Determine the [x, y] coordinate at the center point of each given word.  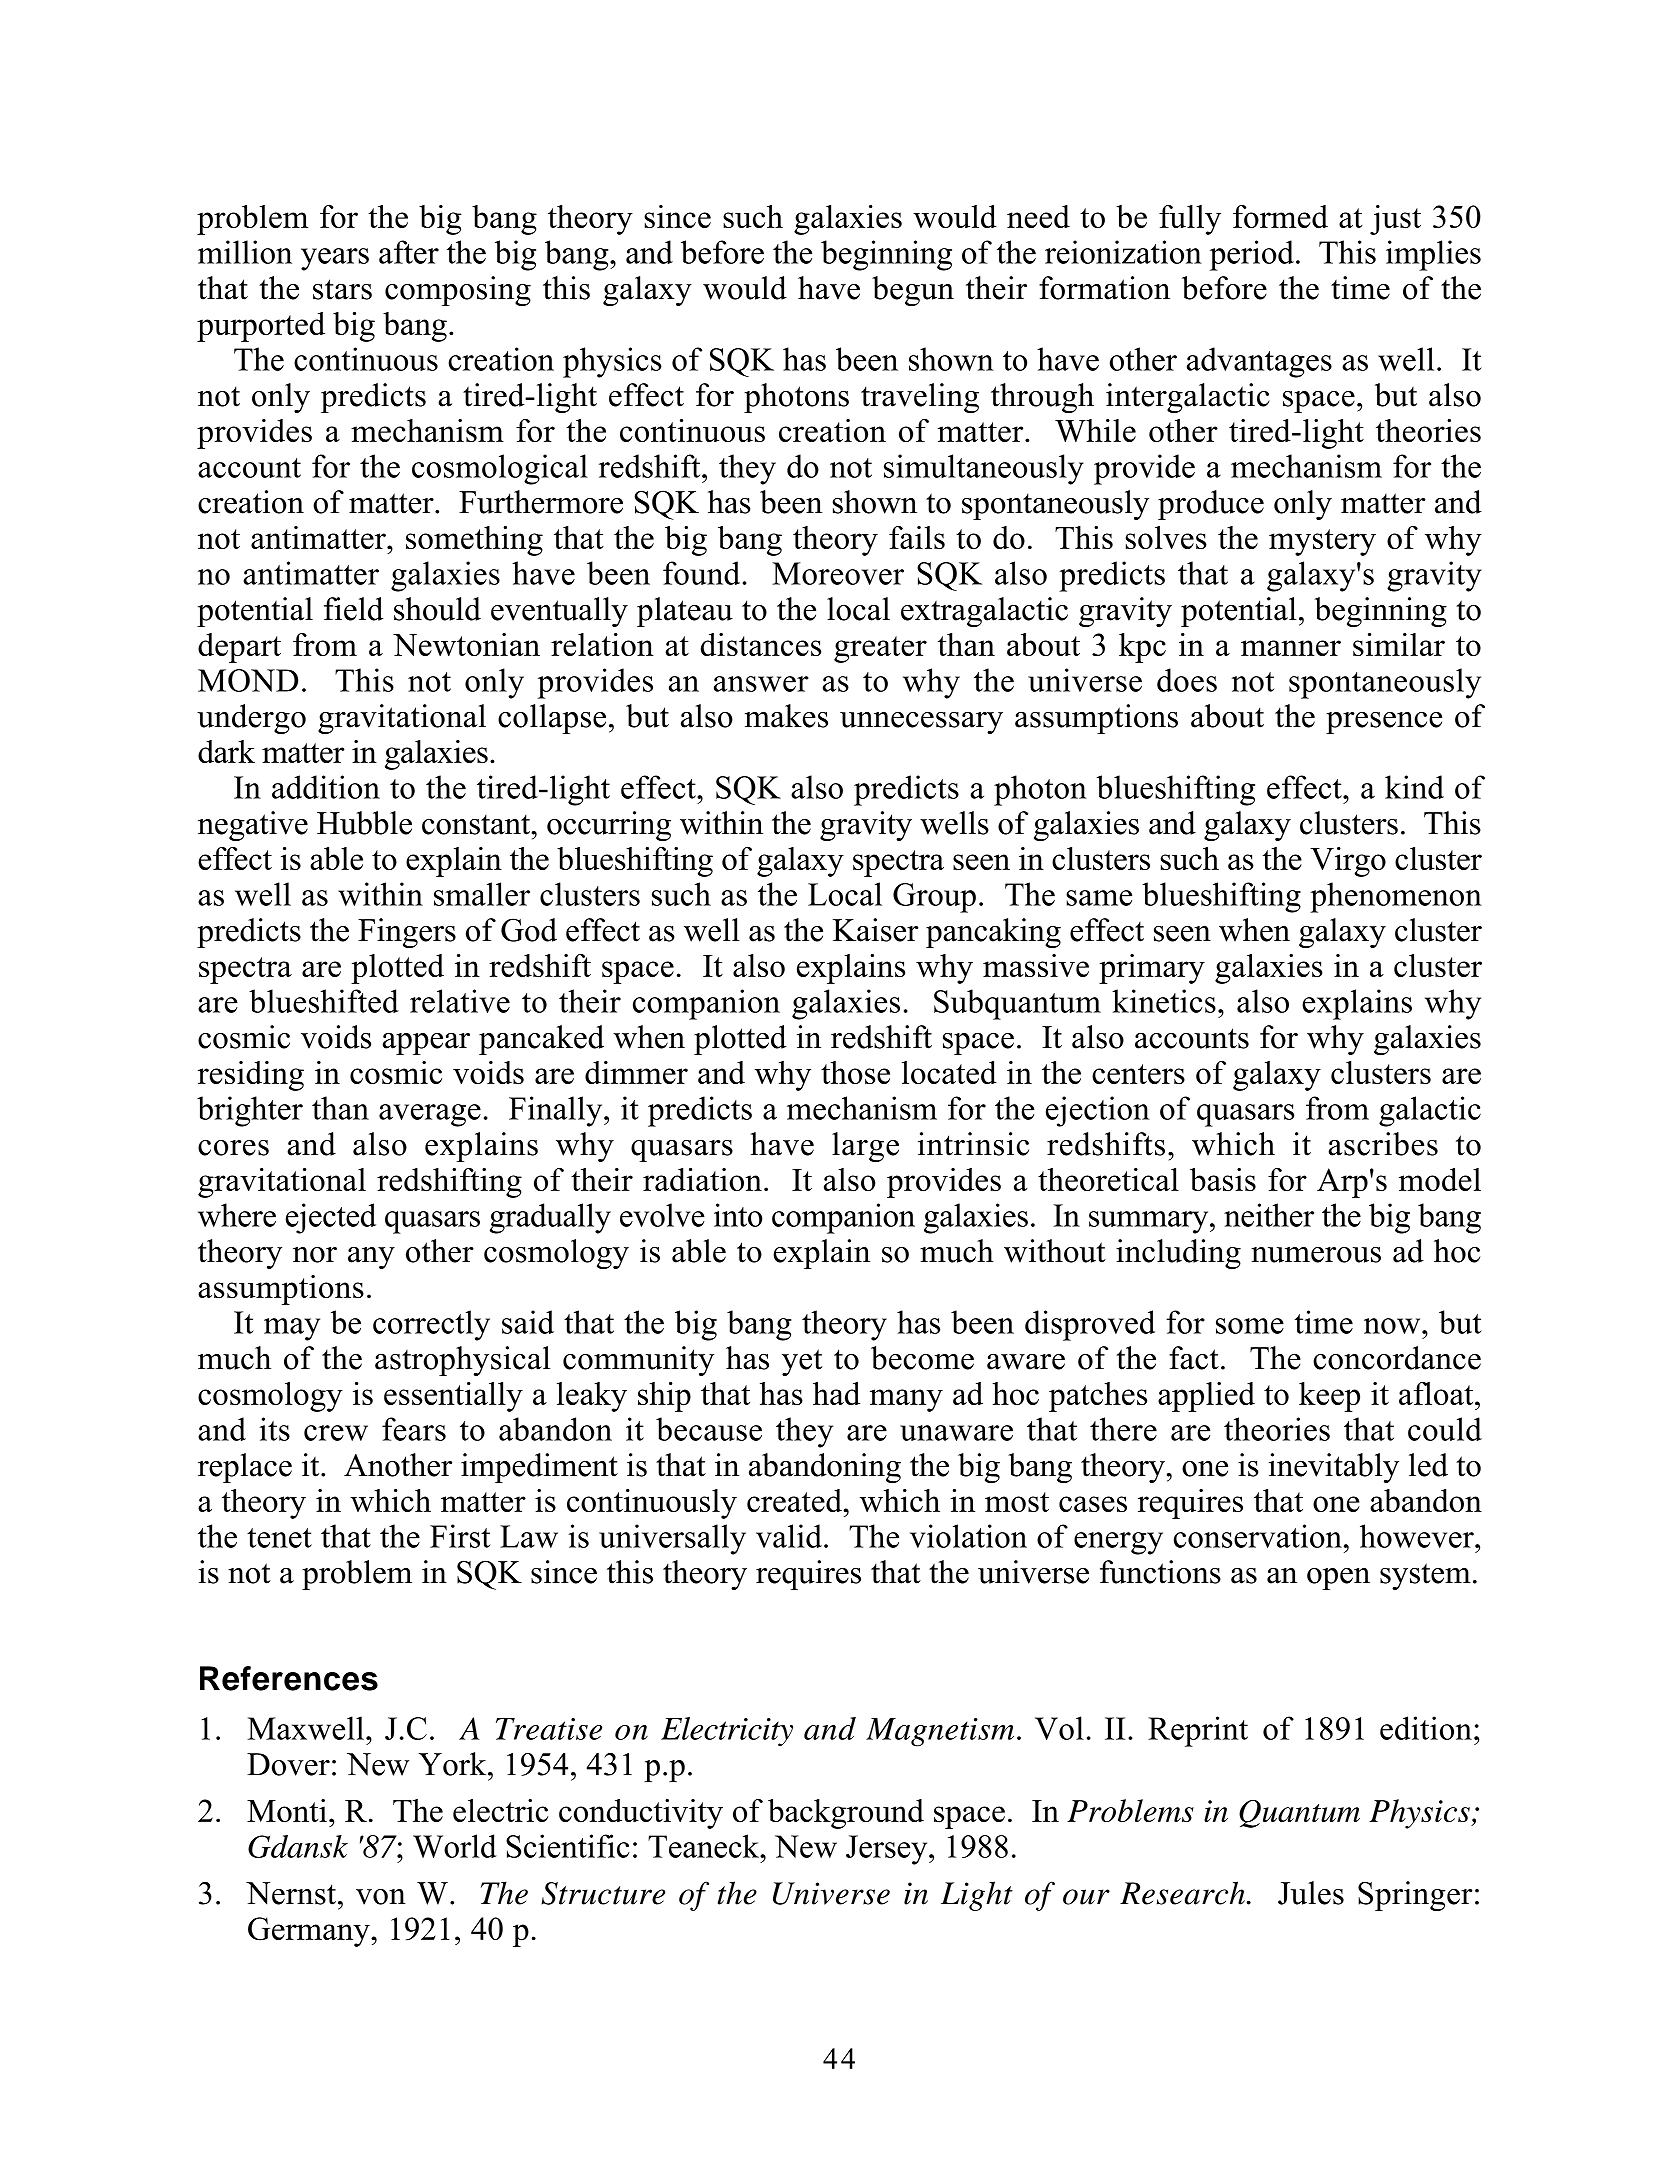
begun [913, 291]
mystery [1322, 542]
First [460, 1536]
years [335, 259]
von [381, 1897]
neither [1269, 1215]
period [1252, 255]
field [353, 609]
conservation [1258, 1536]
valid [789, 1536]
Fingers [407, 933]
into [738, 1215]
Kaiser [875, 930]
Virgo [1348, 862]
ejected [331, 1218]
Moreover [838, 573]
